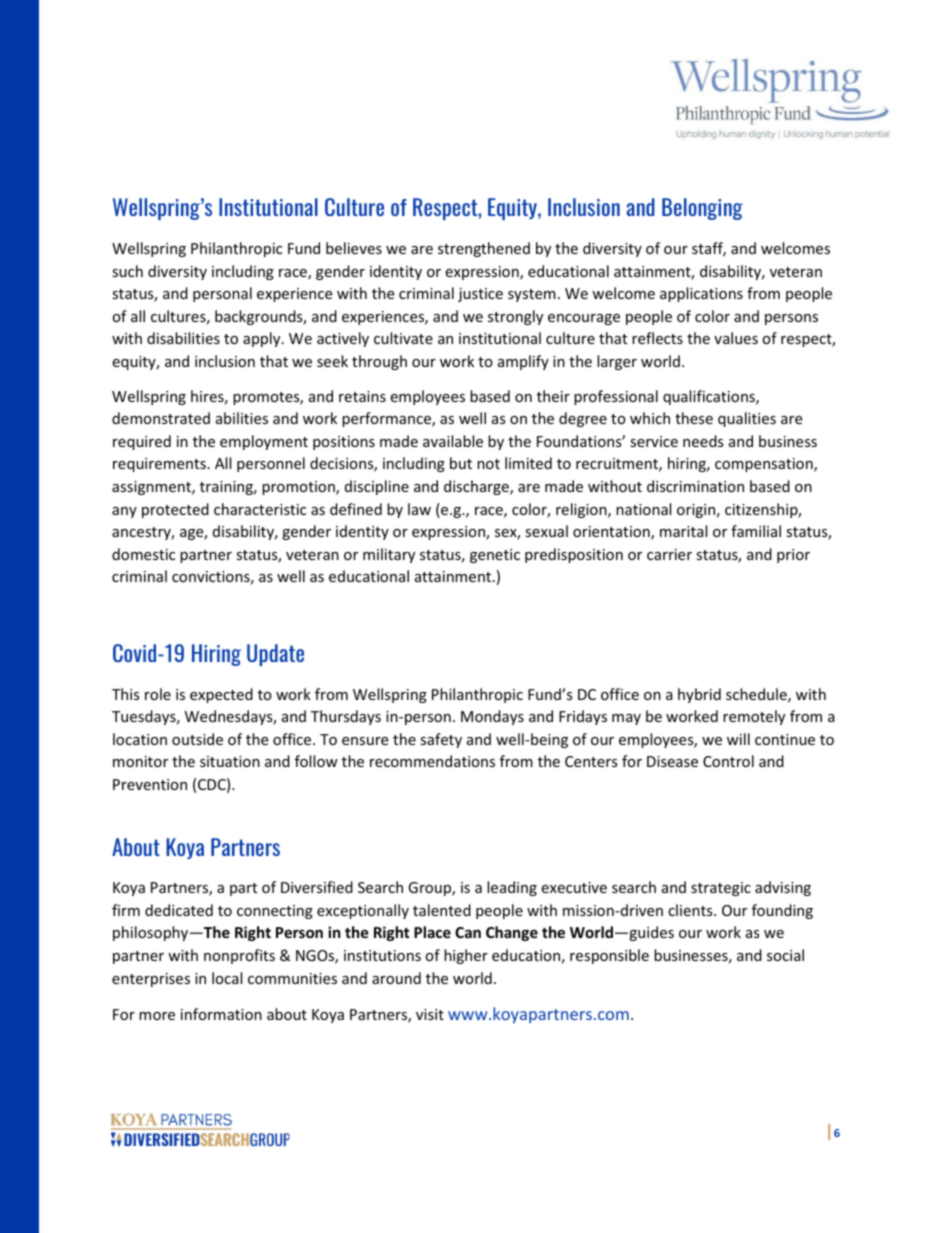 This screenshot has width=952, height=1233. Describe the element at coordinates (275, 655) in the screenshot. I see `Update` at that location.
